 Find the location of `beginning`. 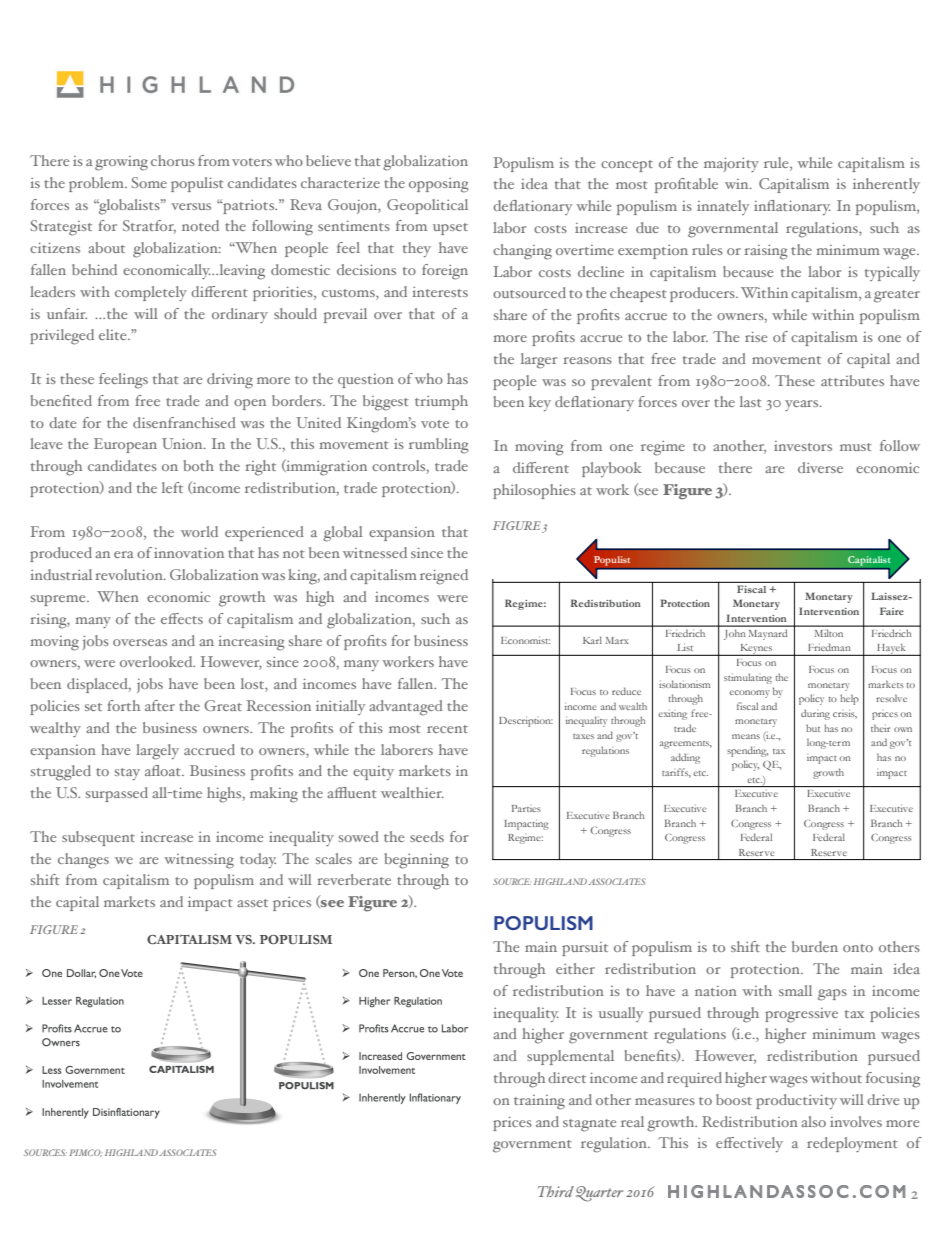

beginning is located at coordinates (416, 861).
